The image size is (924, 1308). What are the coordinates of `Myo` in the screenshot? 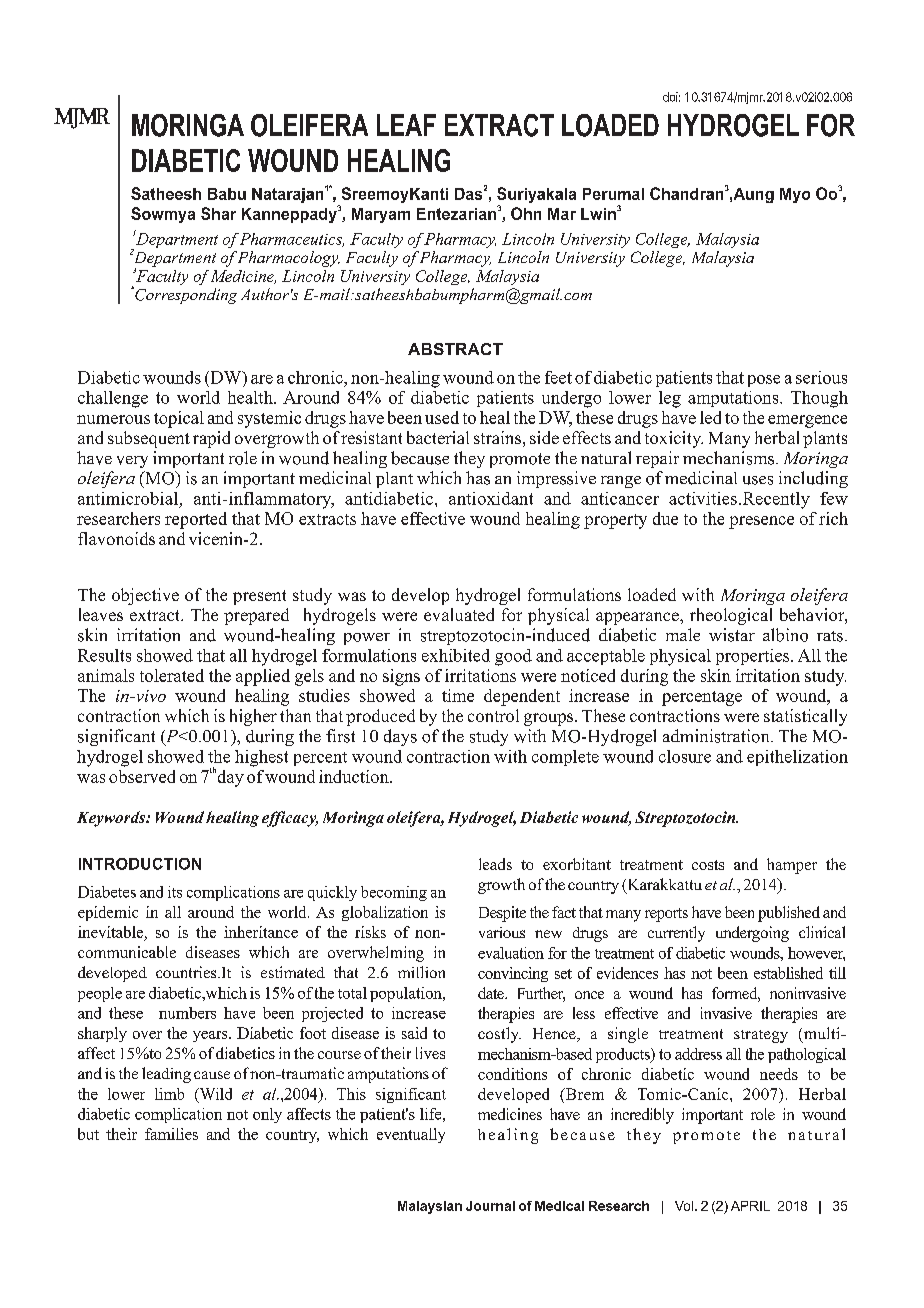 It's located at (795, 195).
